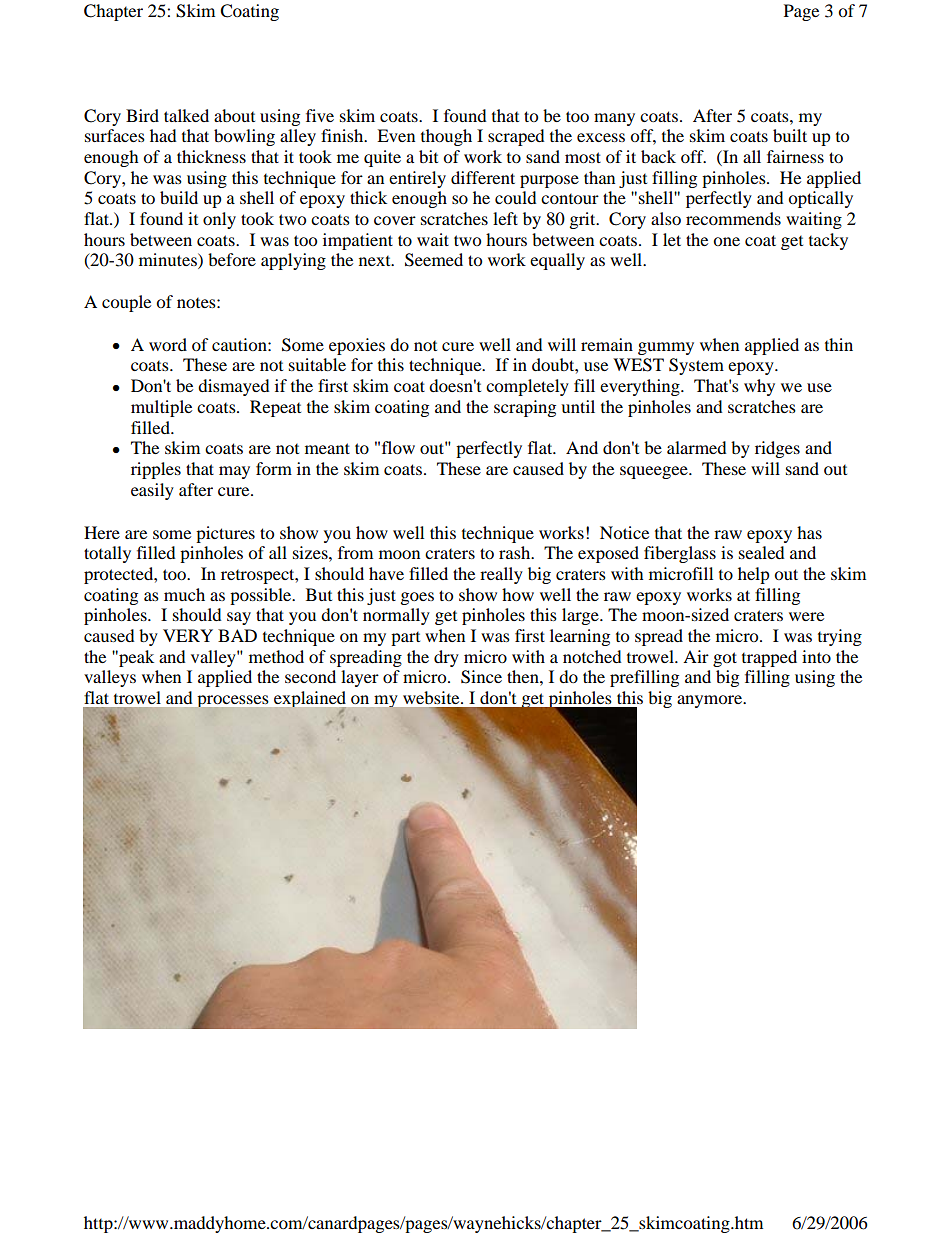 This screenshot has height=1233, width=952. What do you see at coordinates (434, 260) in the screenshot?
I see `Seemed` at bounding box center [434, 260].
